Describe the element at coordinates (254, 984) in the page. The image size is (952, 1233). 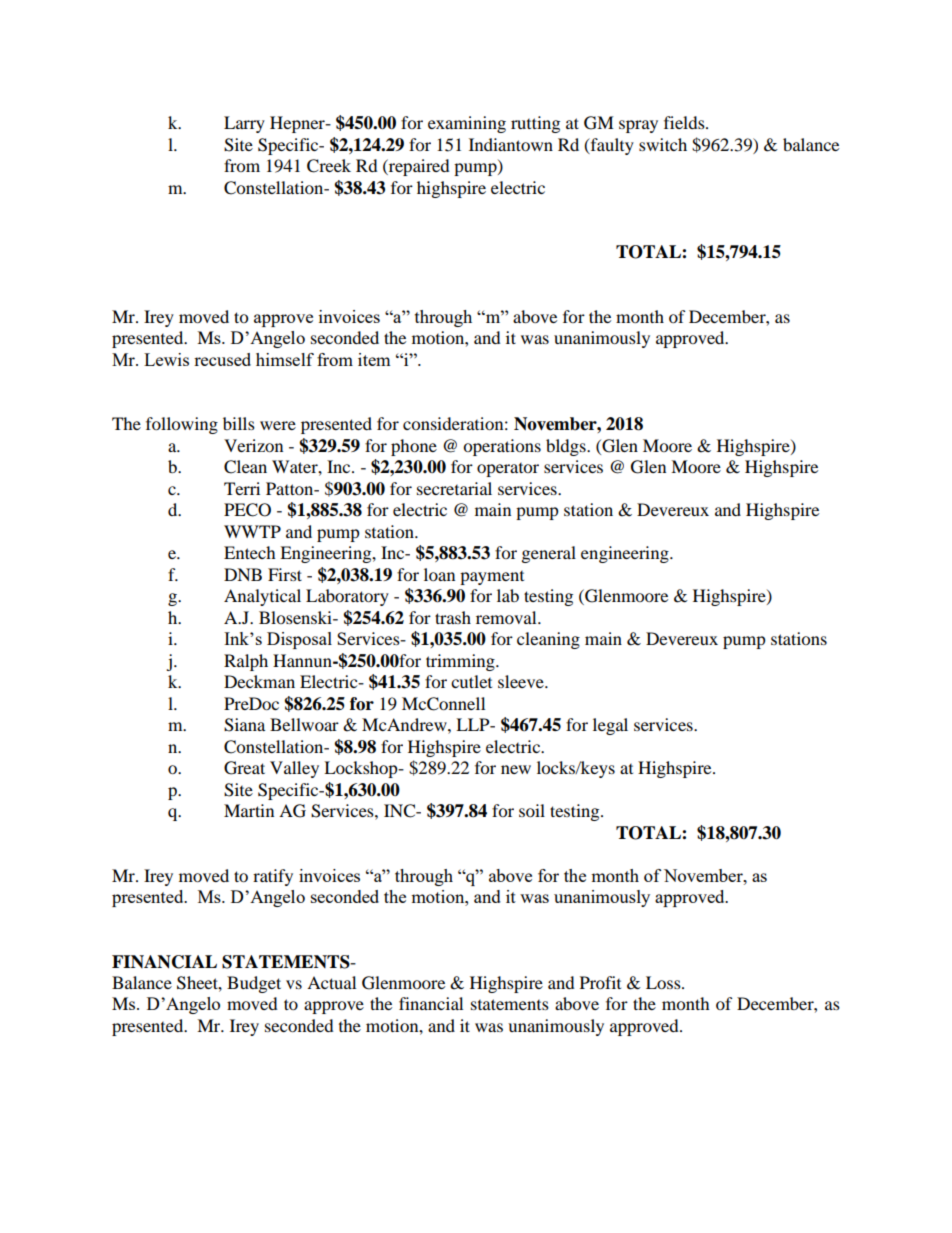
I see `Budget` at that location.
